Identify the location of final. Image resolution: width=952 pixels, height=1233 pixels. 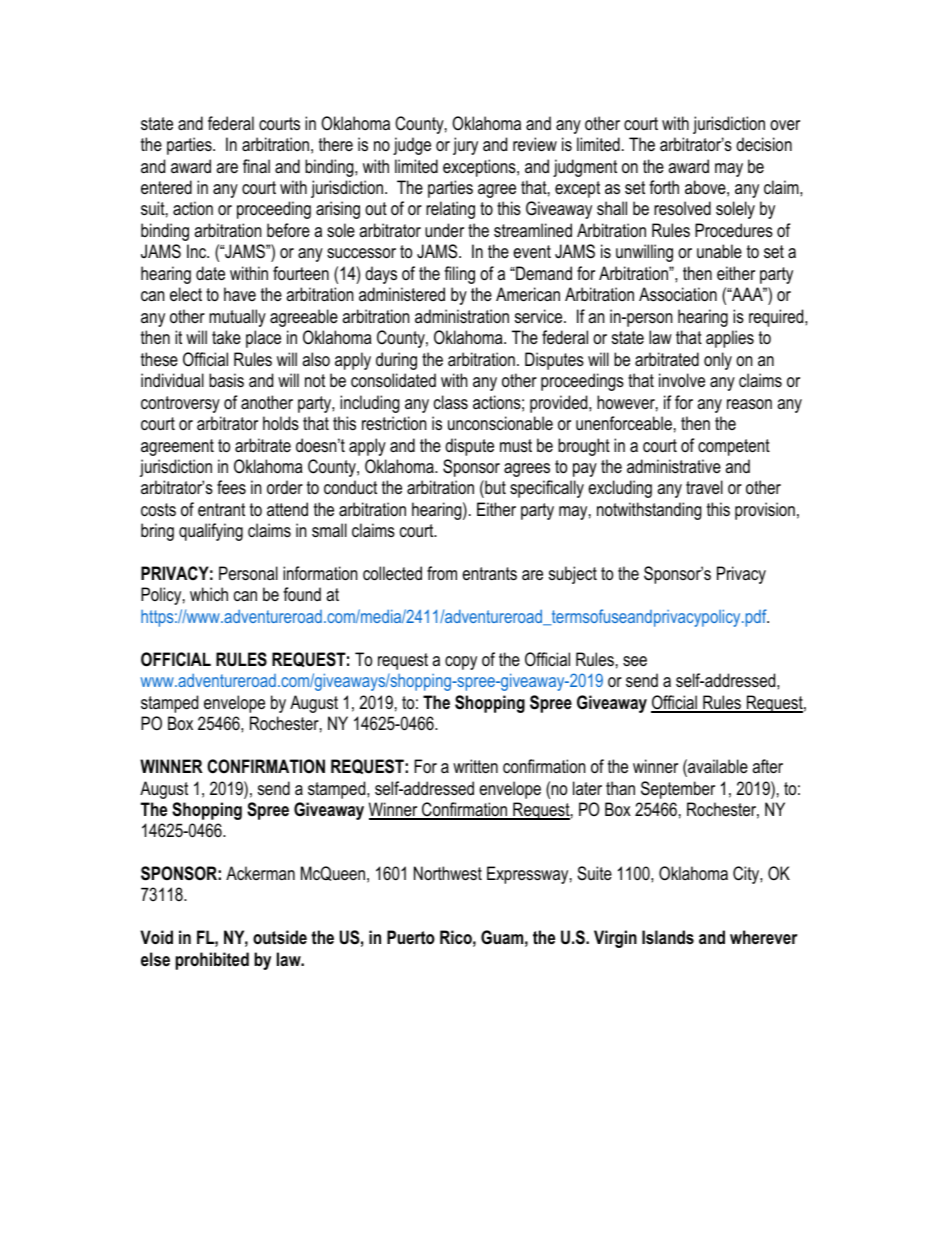
(256, 166).
